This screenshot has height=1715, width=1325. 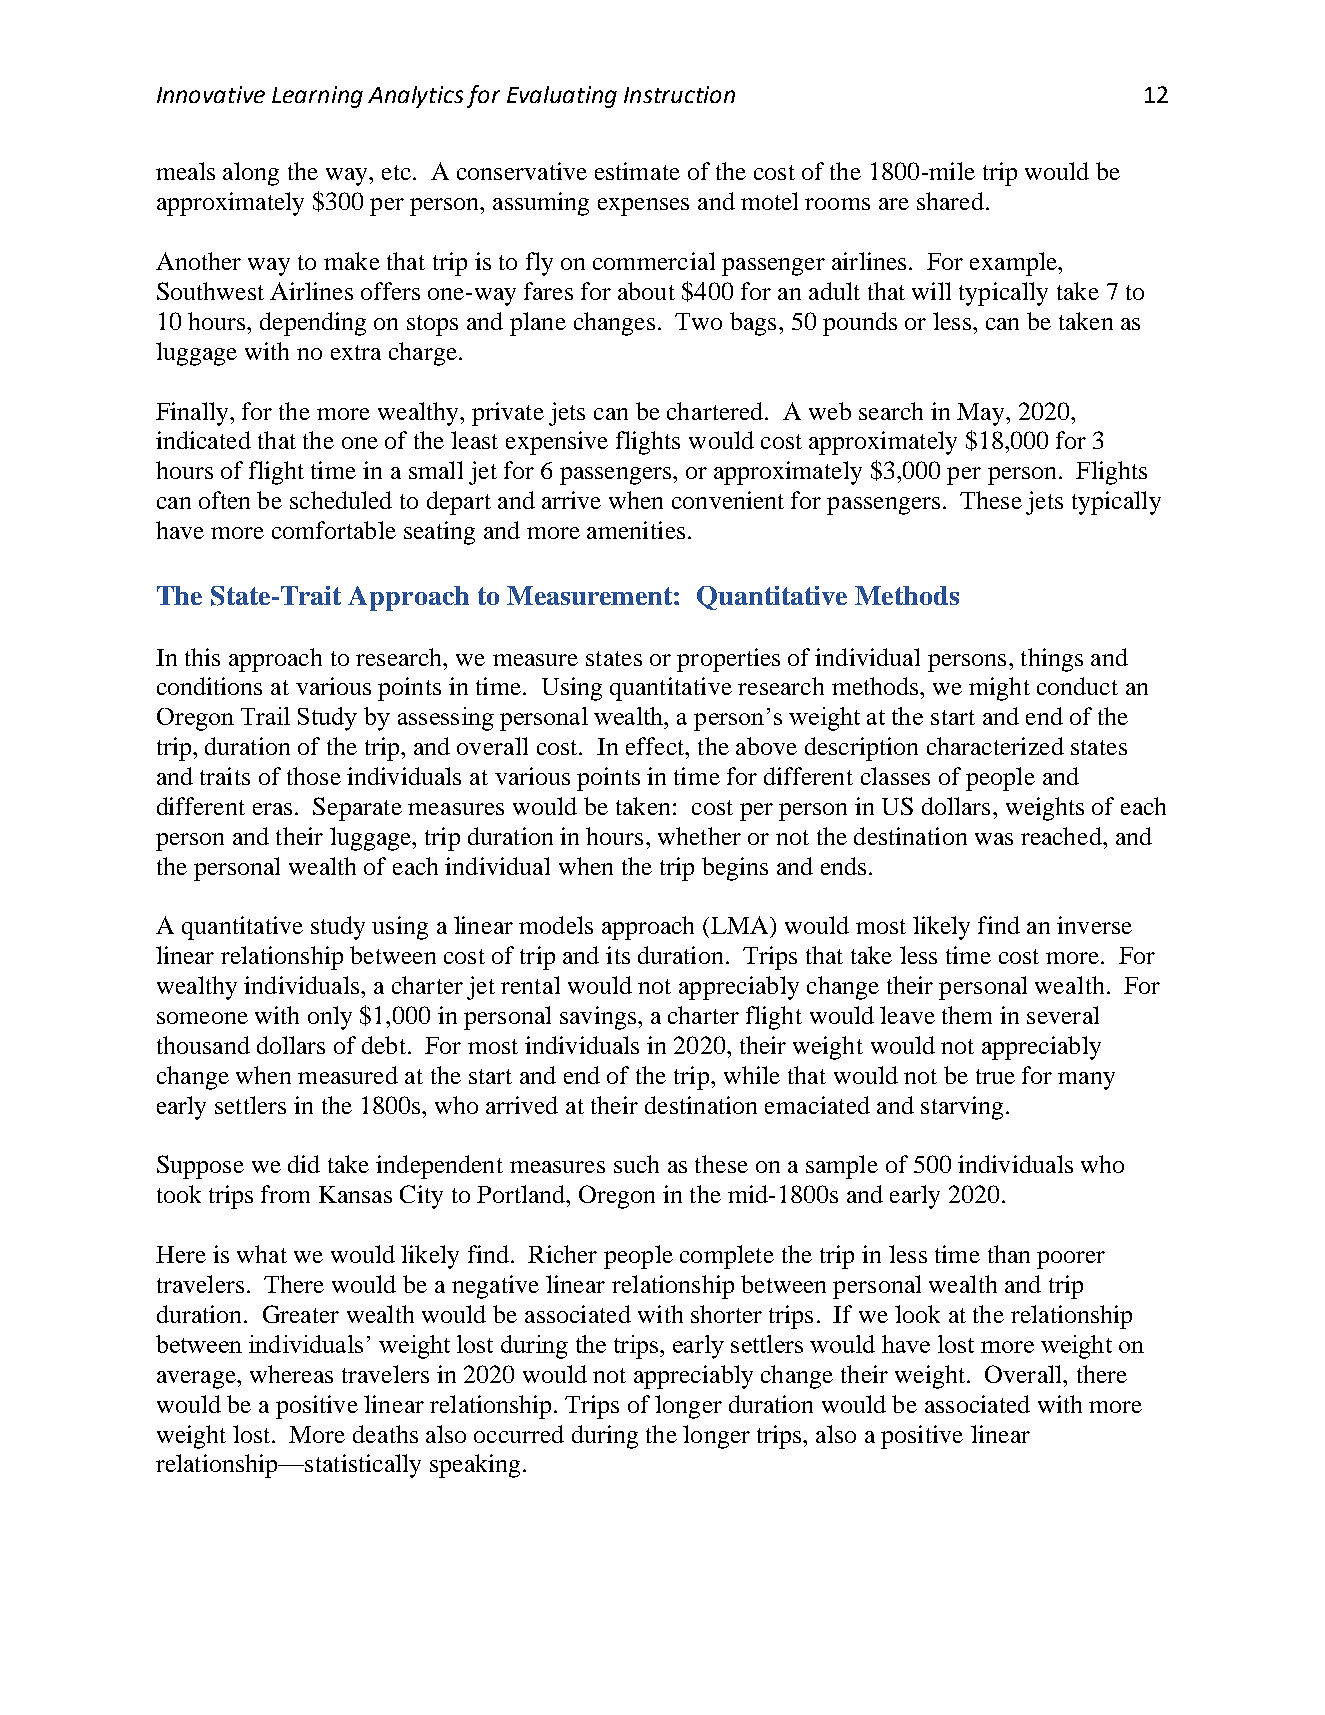 What do you see at coordinates (994, 839) in the screenshot?
I see `was` at bounding box center [994, 839].
